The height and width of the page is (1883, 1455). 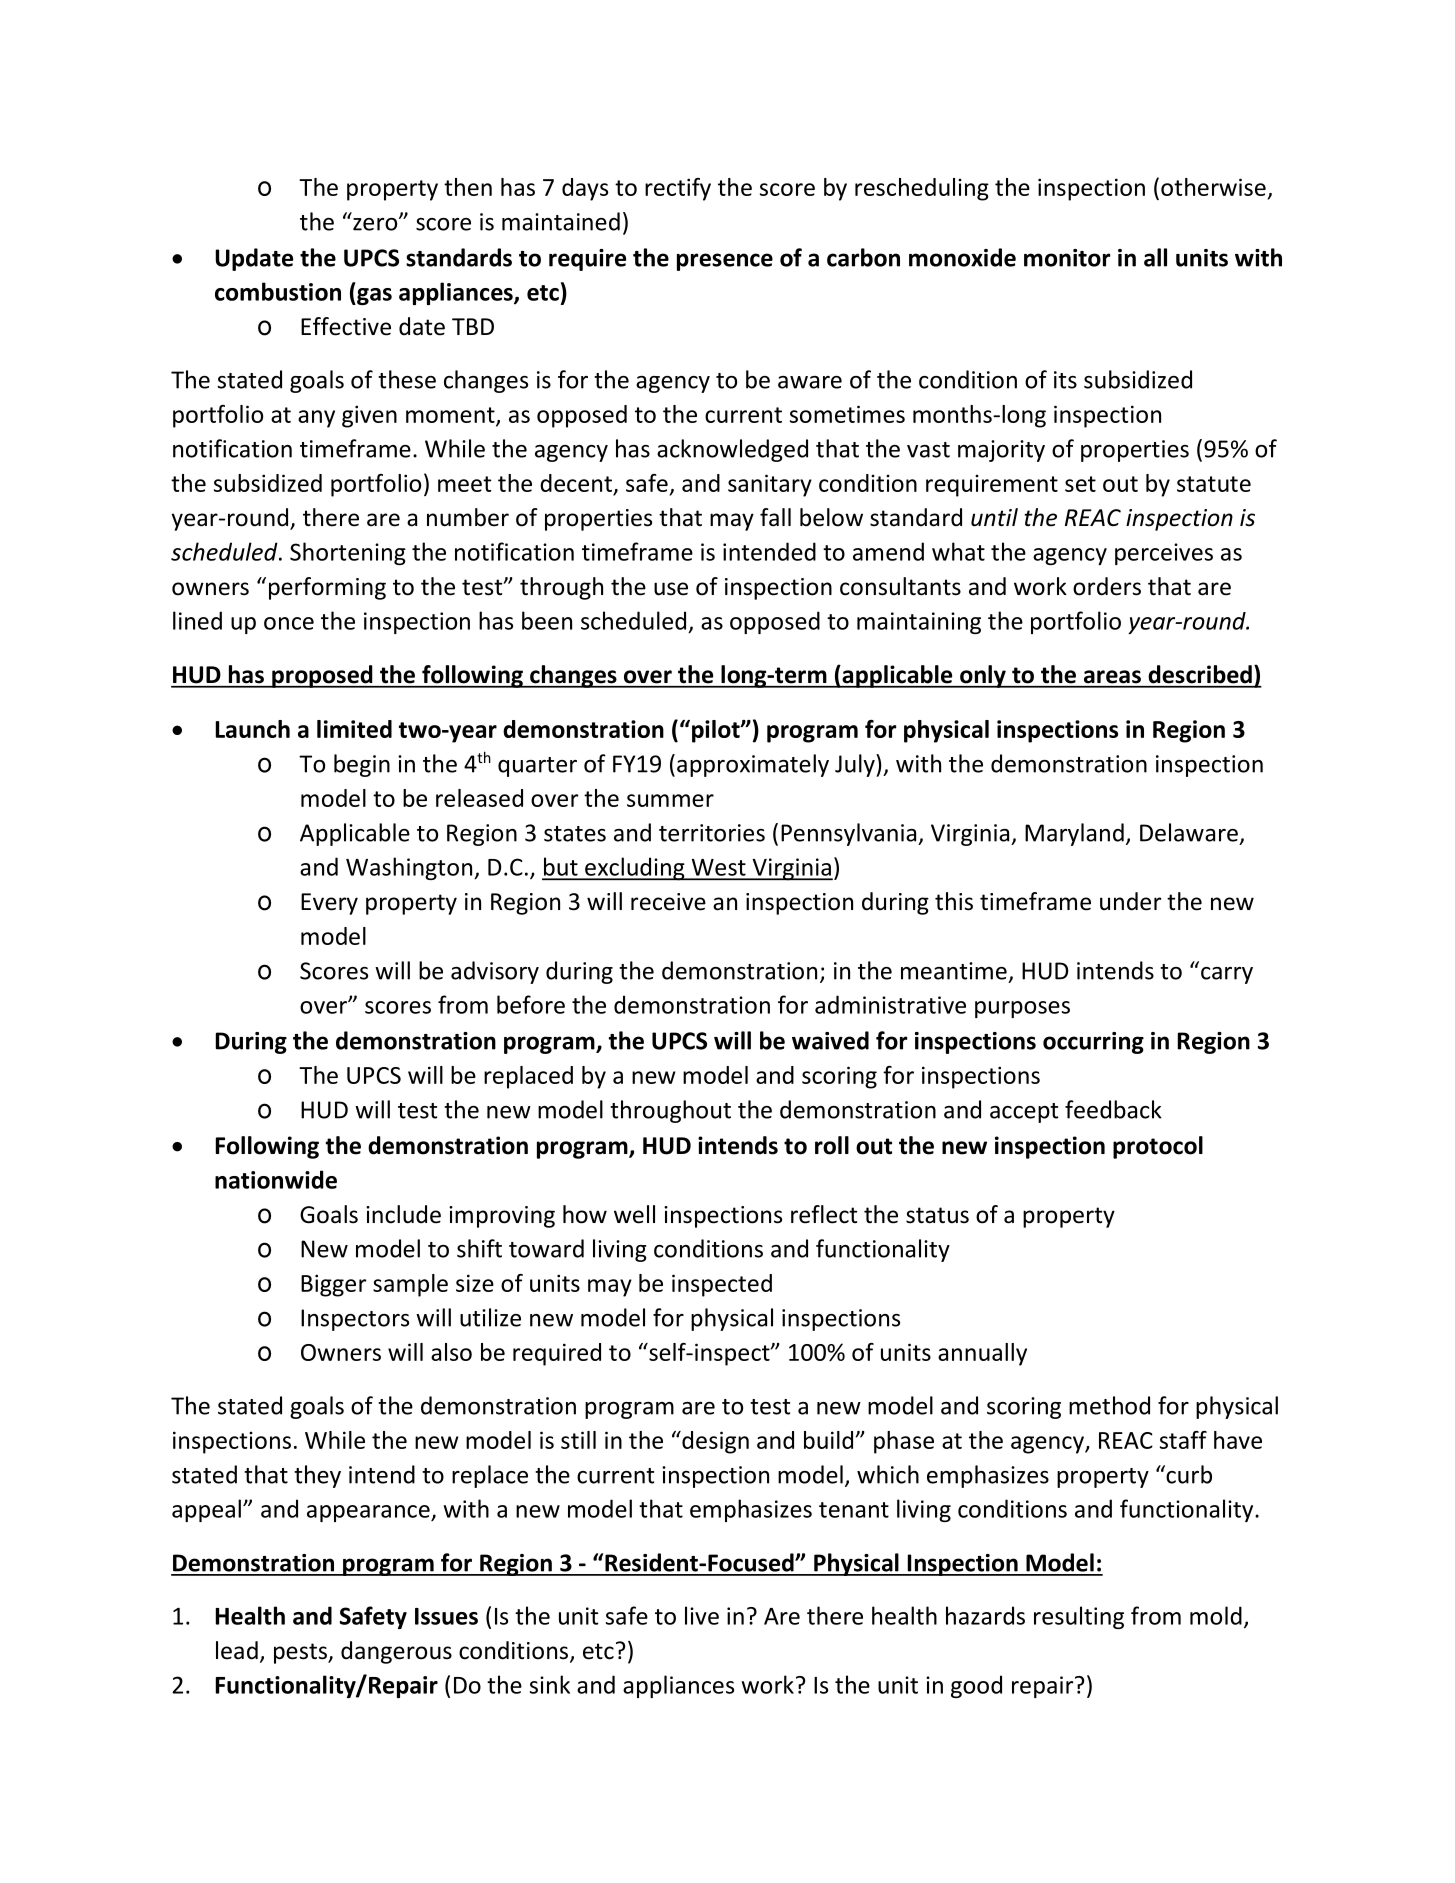 I want to click on under, so click(x=1130, y=901).
